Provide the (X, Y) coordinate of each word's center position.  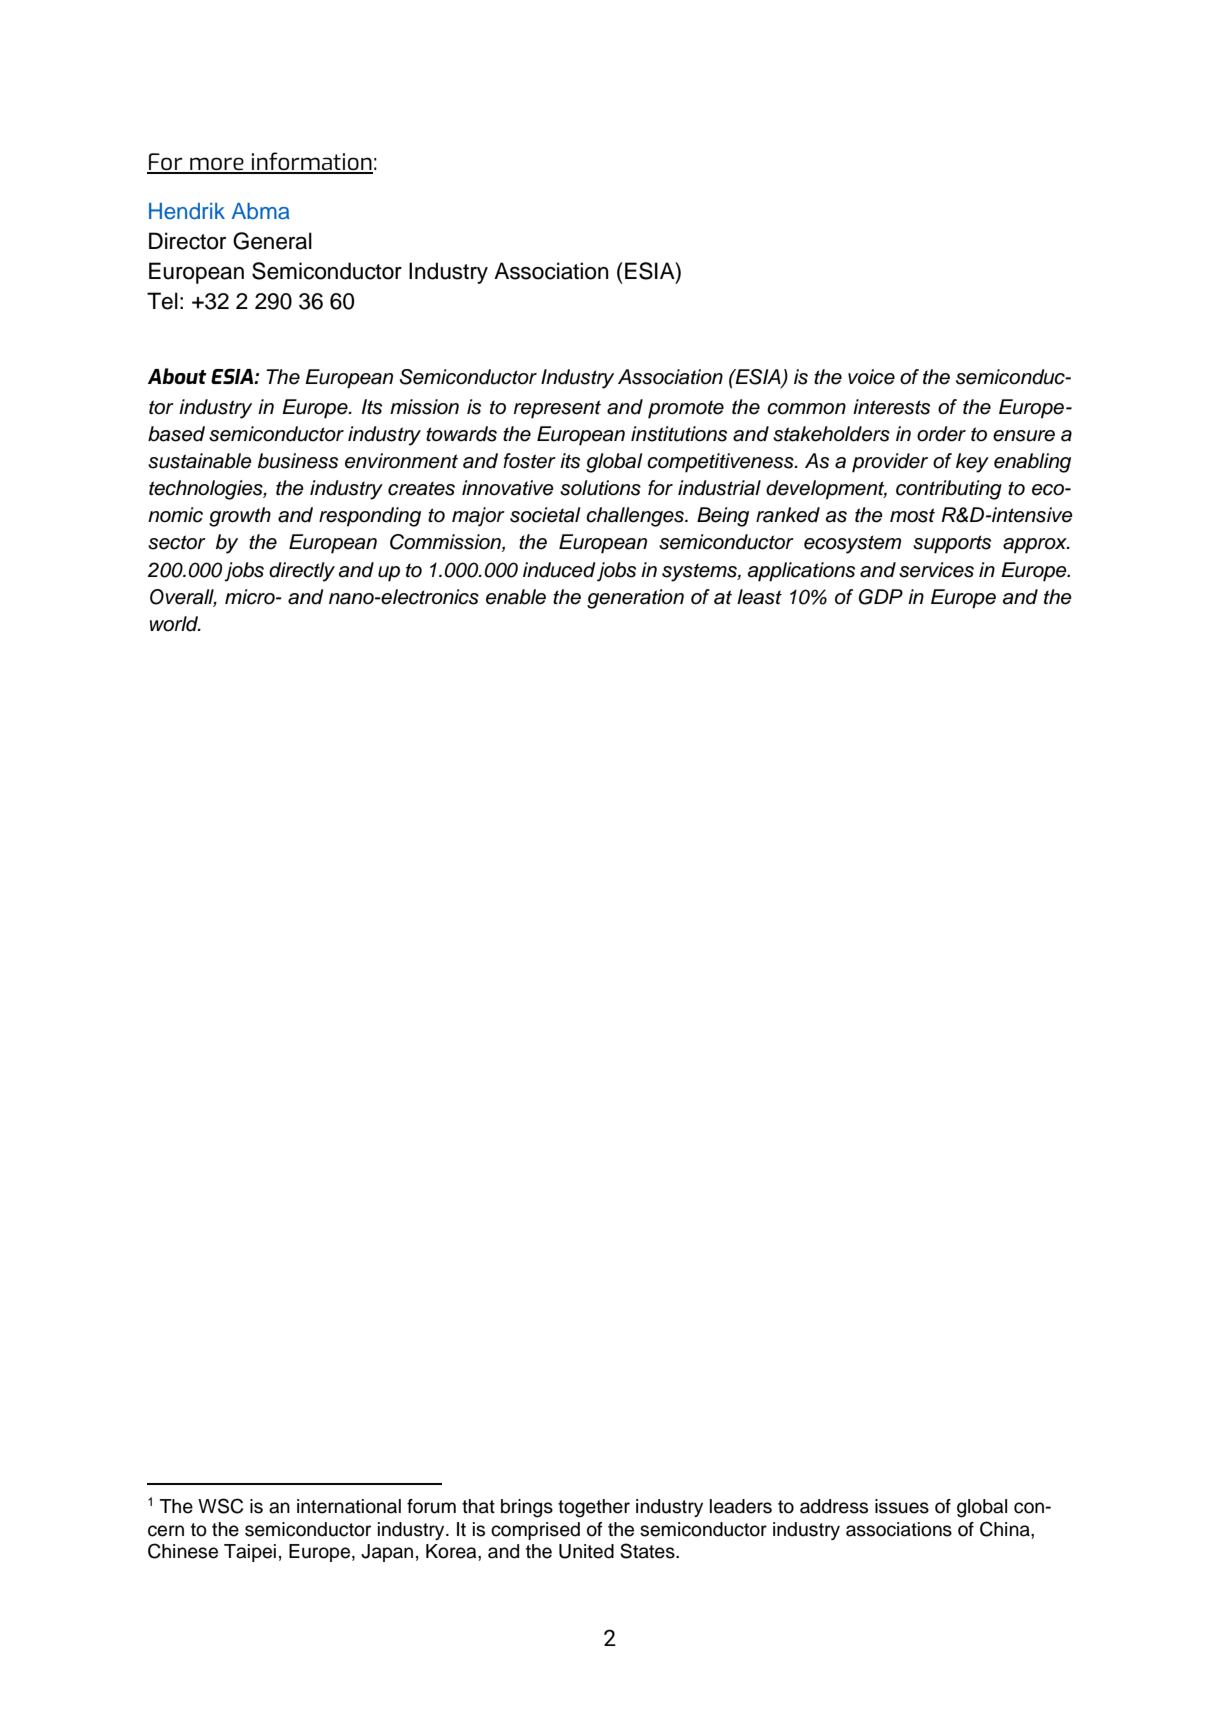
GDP (881, 597)
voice (871, 377)
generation (635, 599)
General (272, 241)
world (175, 624)
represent (557, 409)
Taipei (250, 1553)
